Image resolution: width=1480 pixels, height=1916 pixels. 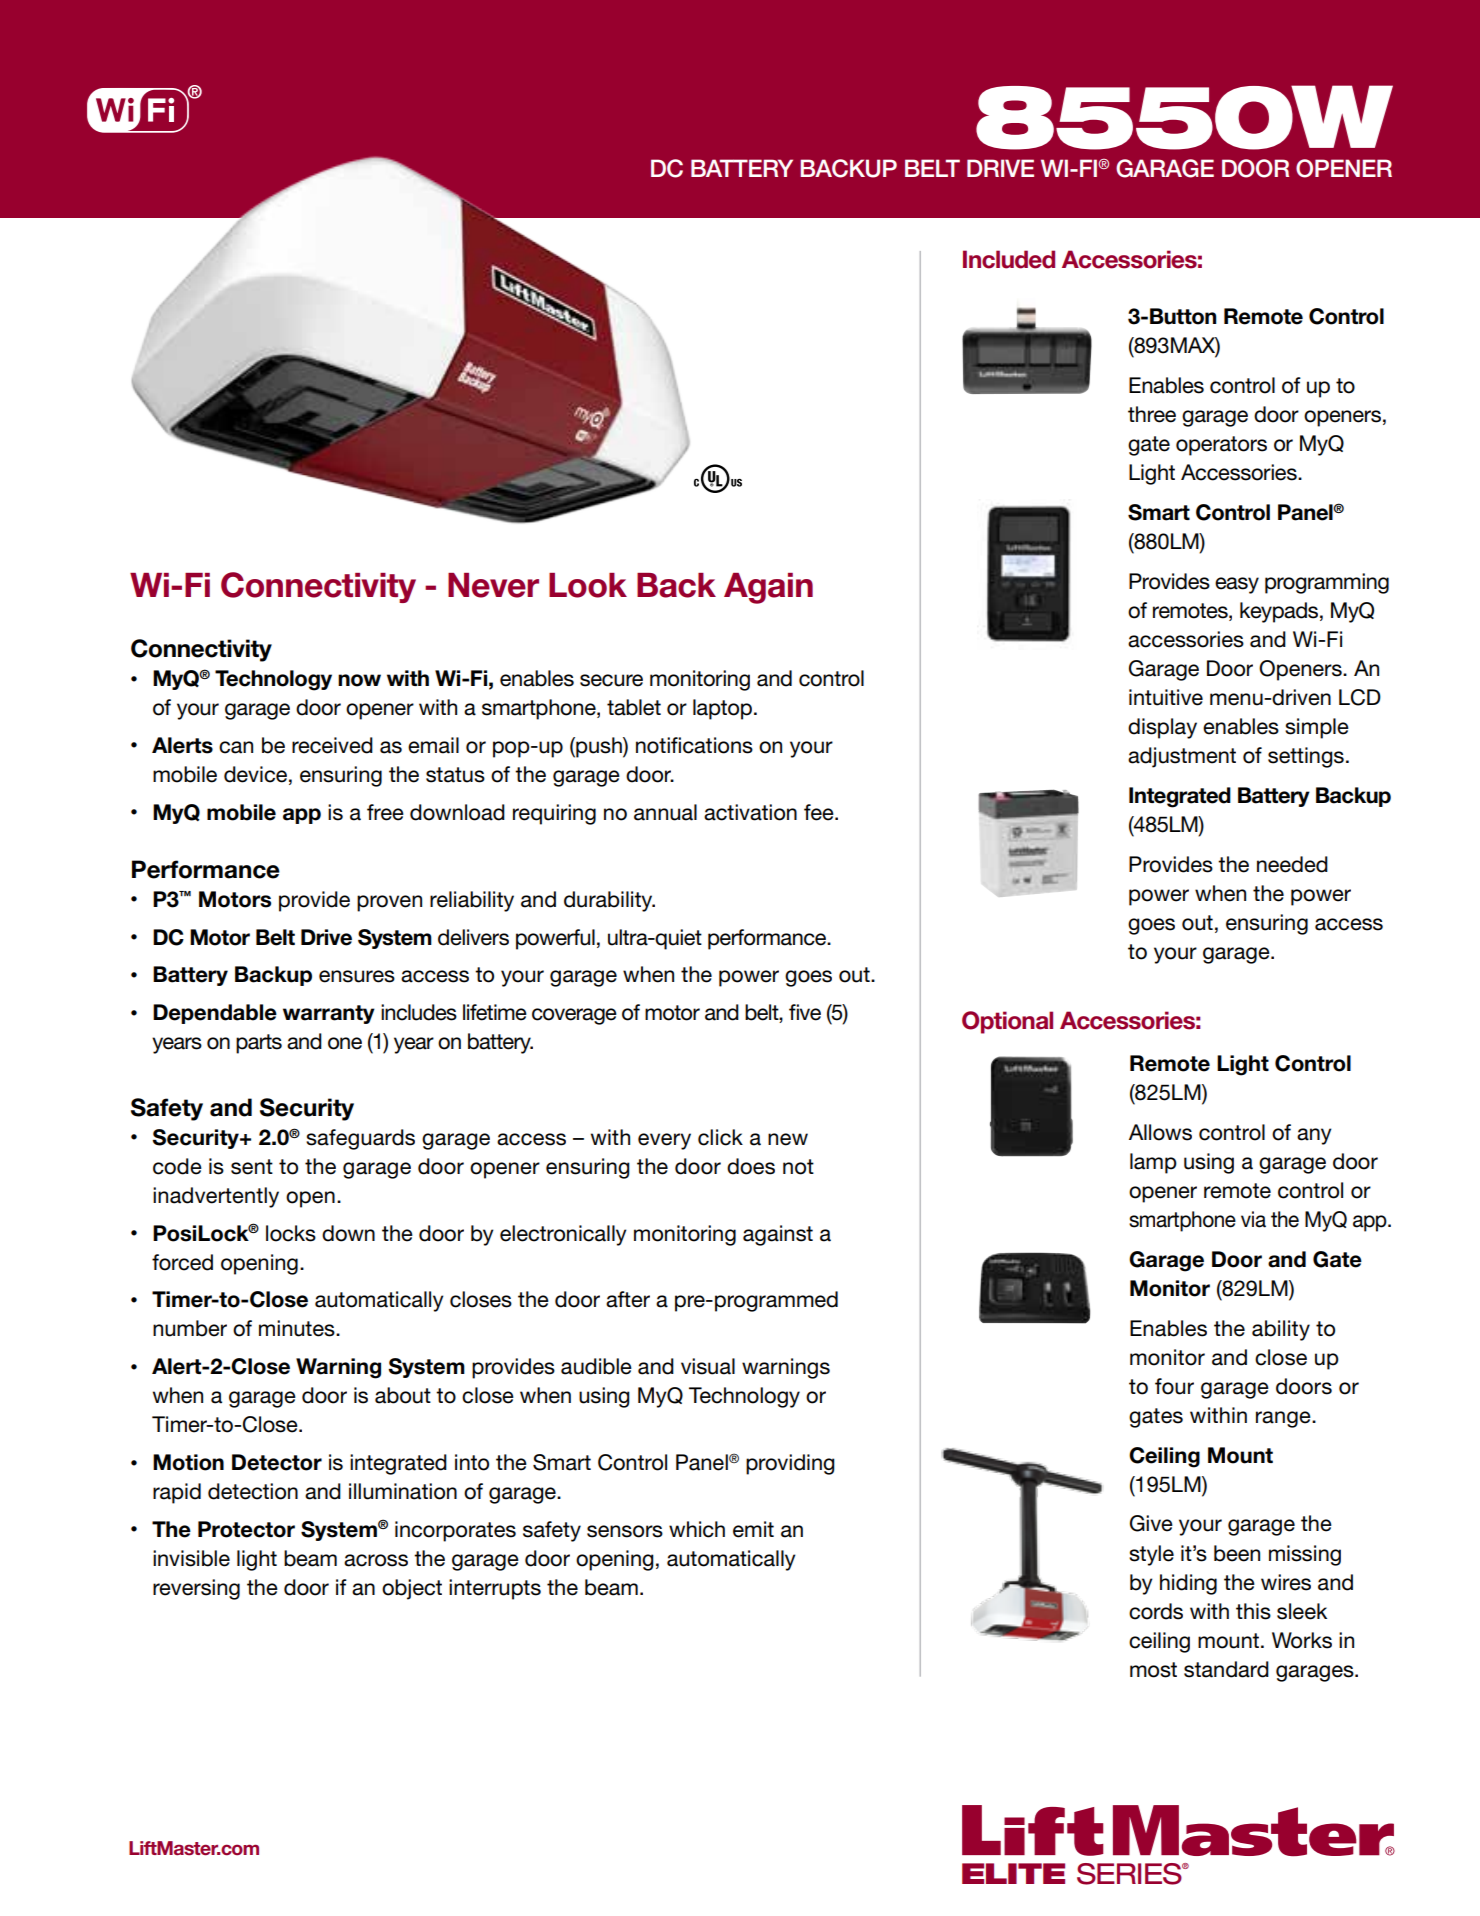 I want to click on needed, so click(x=1292, y=864).
